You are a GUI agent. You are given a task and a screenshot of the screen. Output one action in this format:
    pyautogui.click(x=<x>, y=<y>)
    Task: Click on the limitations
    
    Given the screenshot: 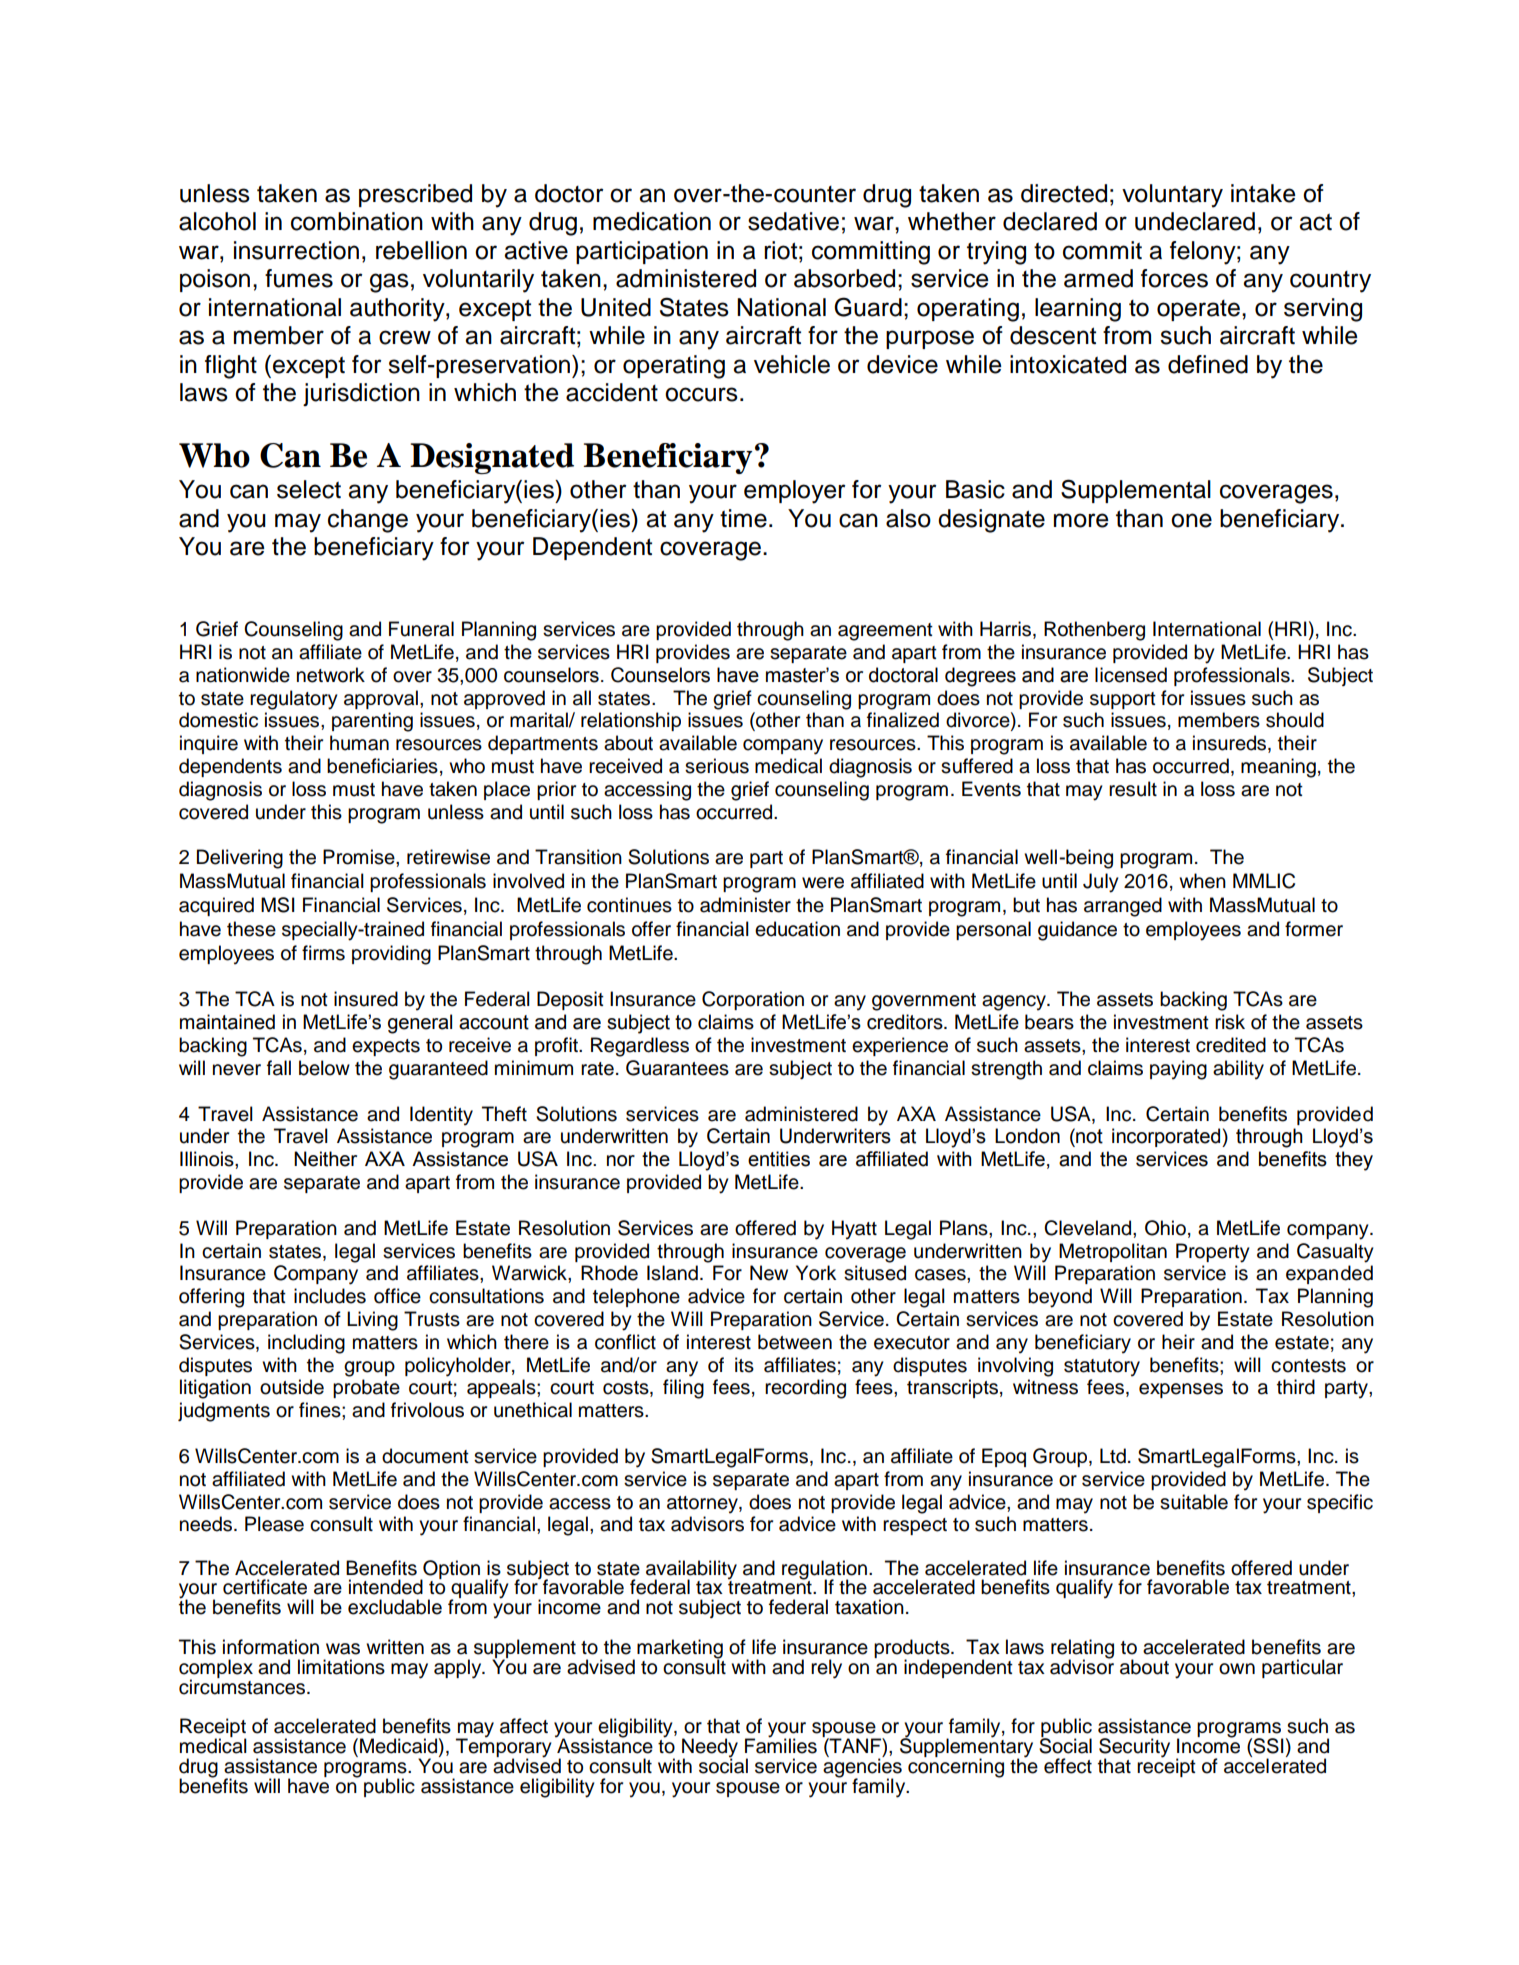 What is the action you would take?
    pyautogui.click(x=341, y=1667)
